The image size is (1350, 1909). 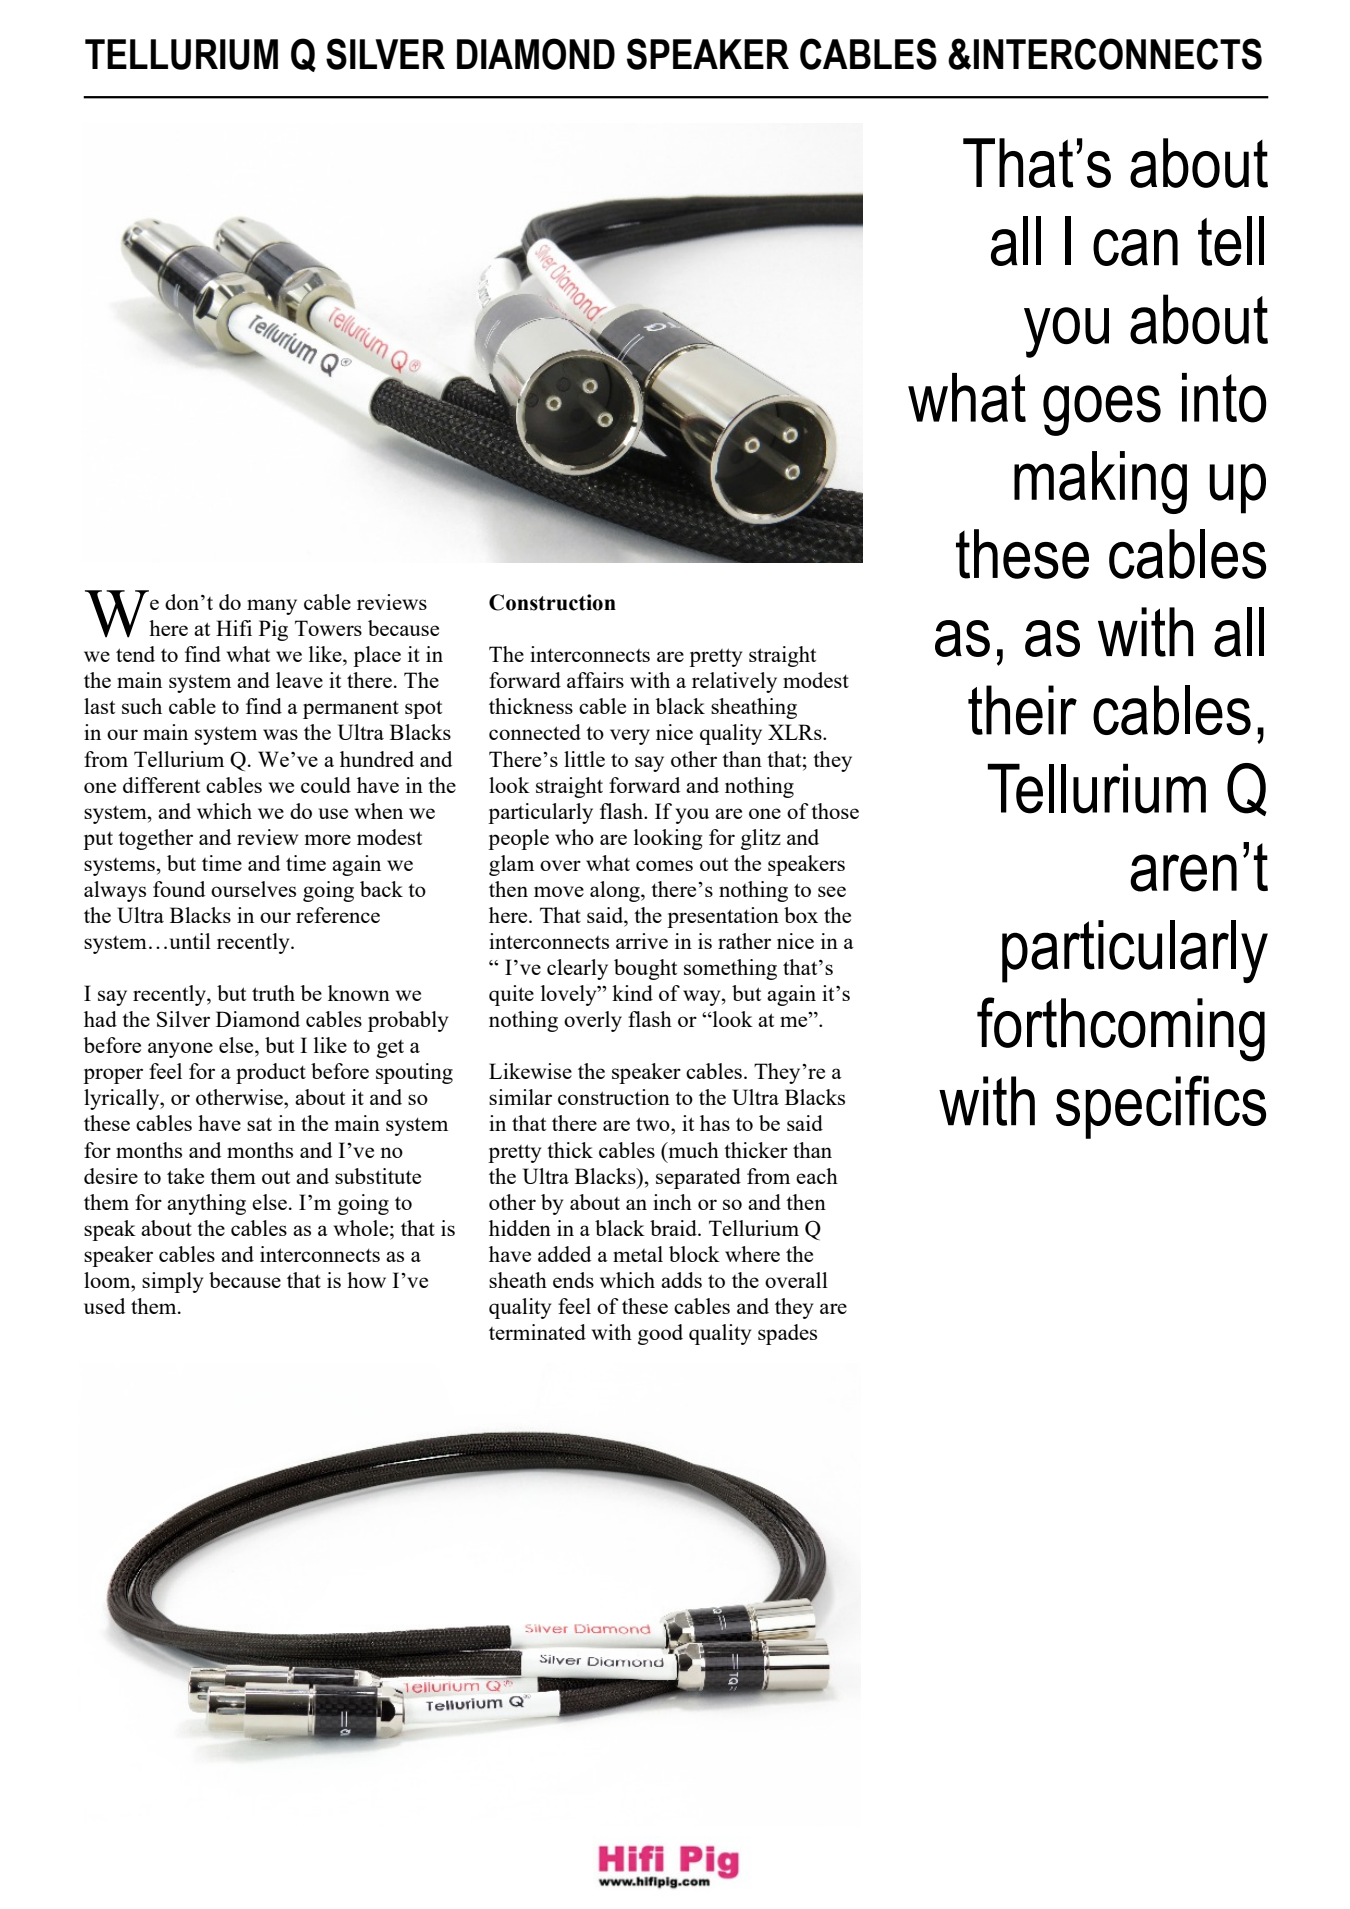 I want to click on adds, so click(x=681, y=1280).
